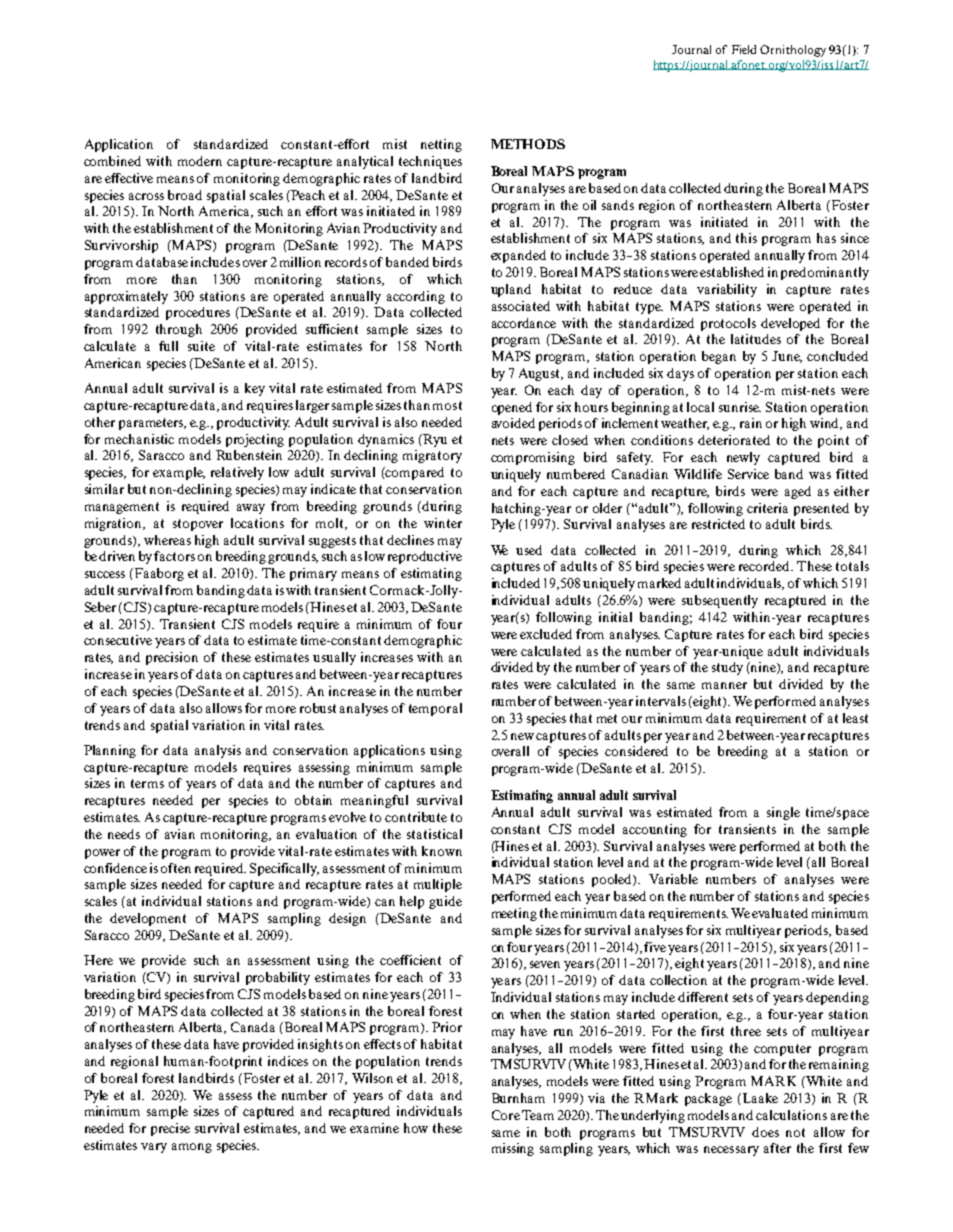  Describe the element at coordinates (218, 751) in the screenshot. I see `analysis` at that location.
